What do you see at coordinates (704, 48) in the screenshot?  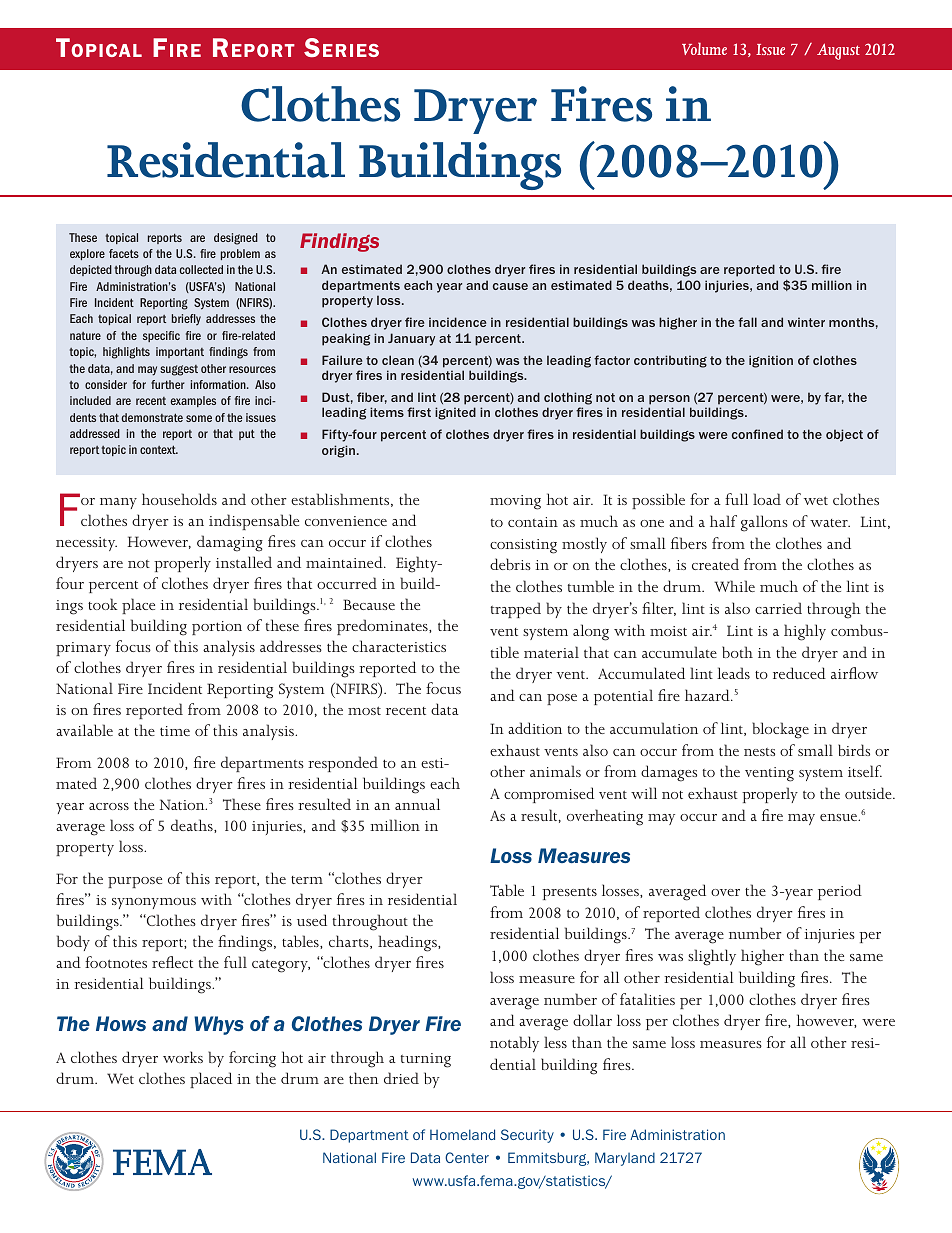 I see `Volume` at bounding box center [704, 48].
